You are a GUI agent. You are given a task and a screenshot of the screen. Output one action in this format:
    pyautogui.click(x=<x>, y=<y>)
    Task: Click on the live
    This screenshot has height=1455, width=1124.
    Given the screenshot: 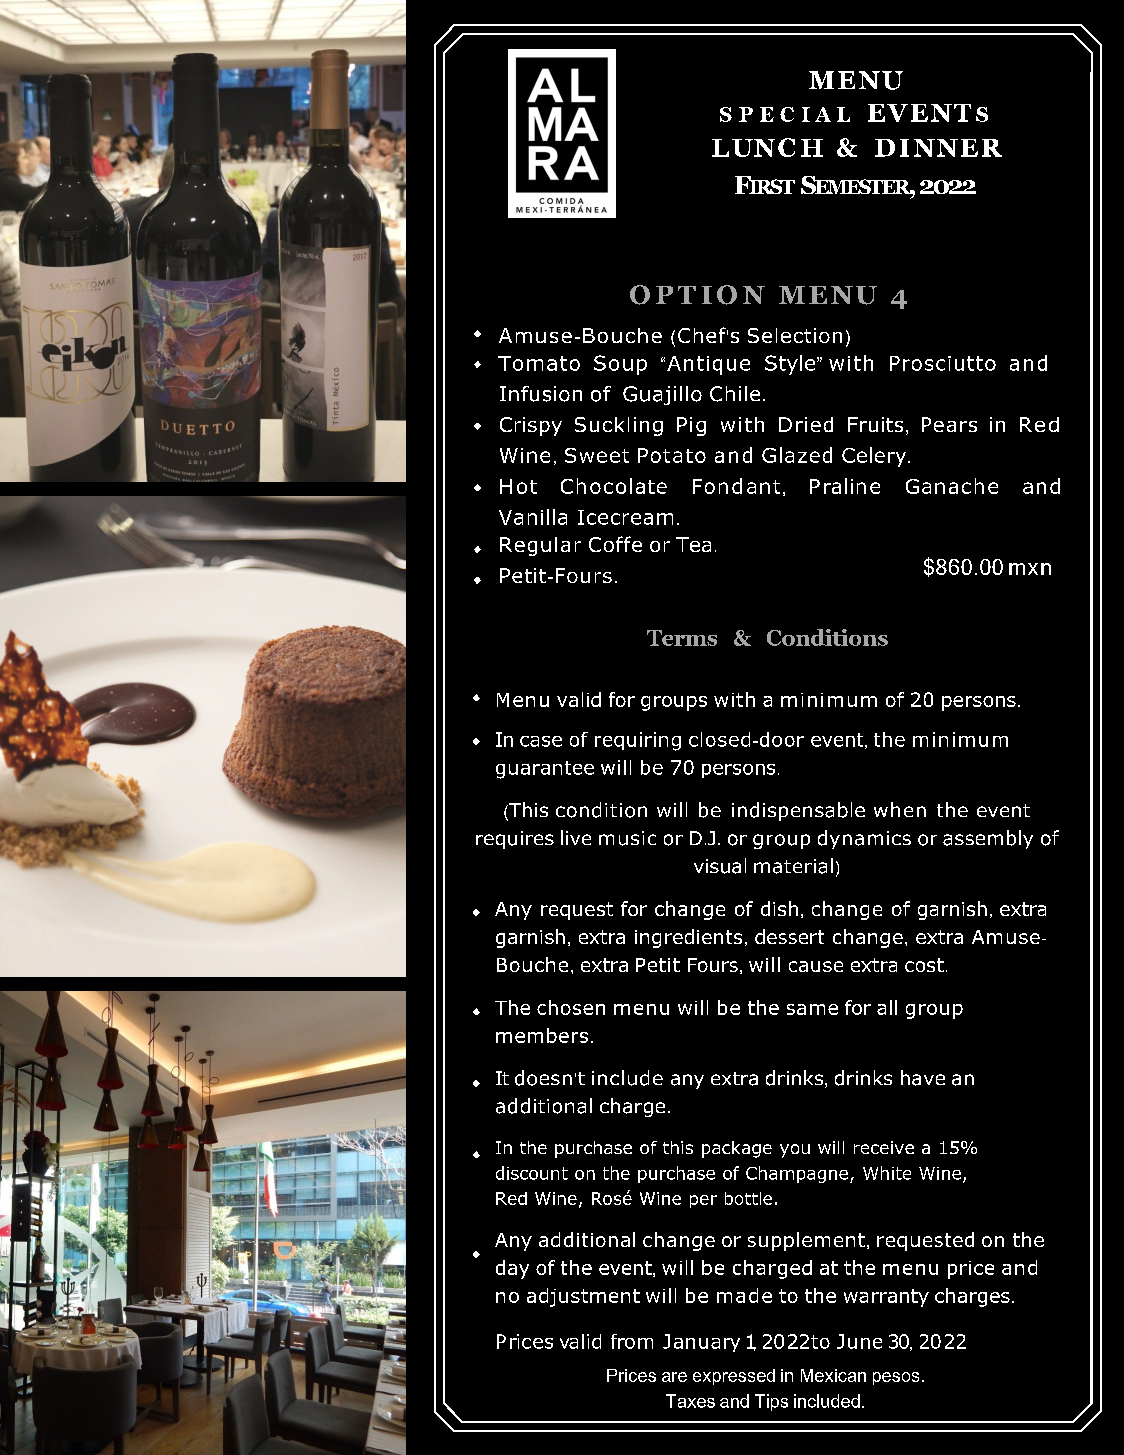 What is the action you would take?
    pyautogui.click(x=576, y=837)
